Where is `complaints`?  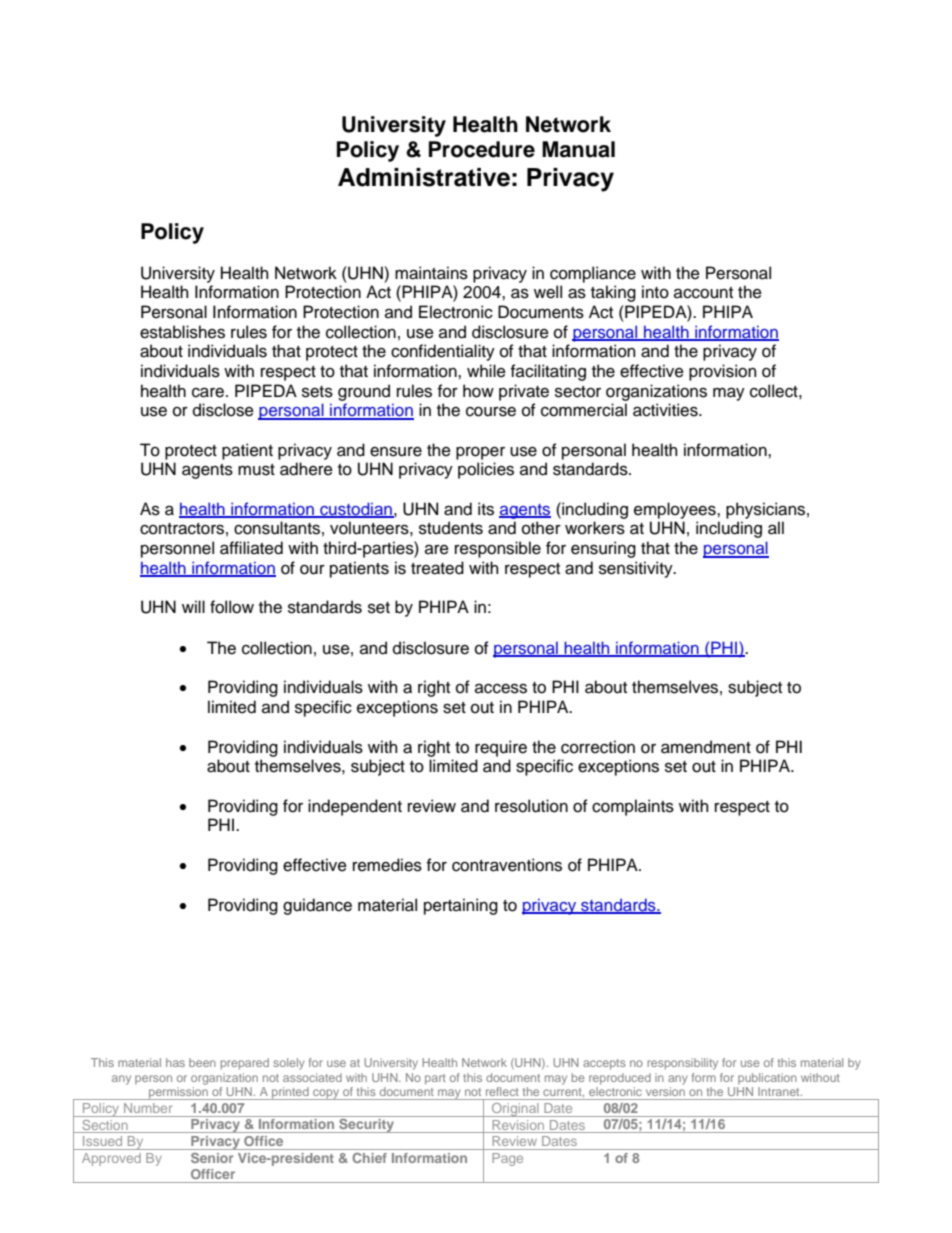
complaints is located at coordinates (633, 807).
